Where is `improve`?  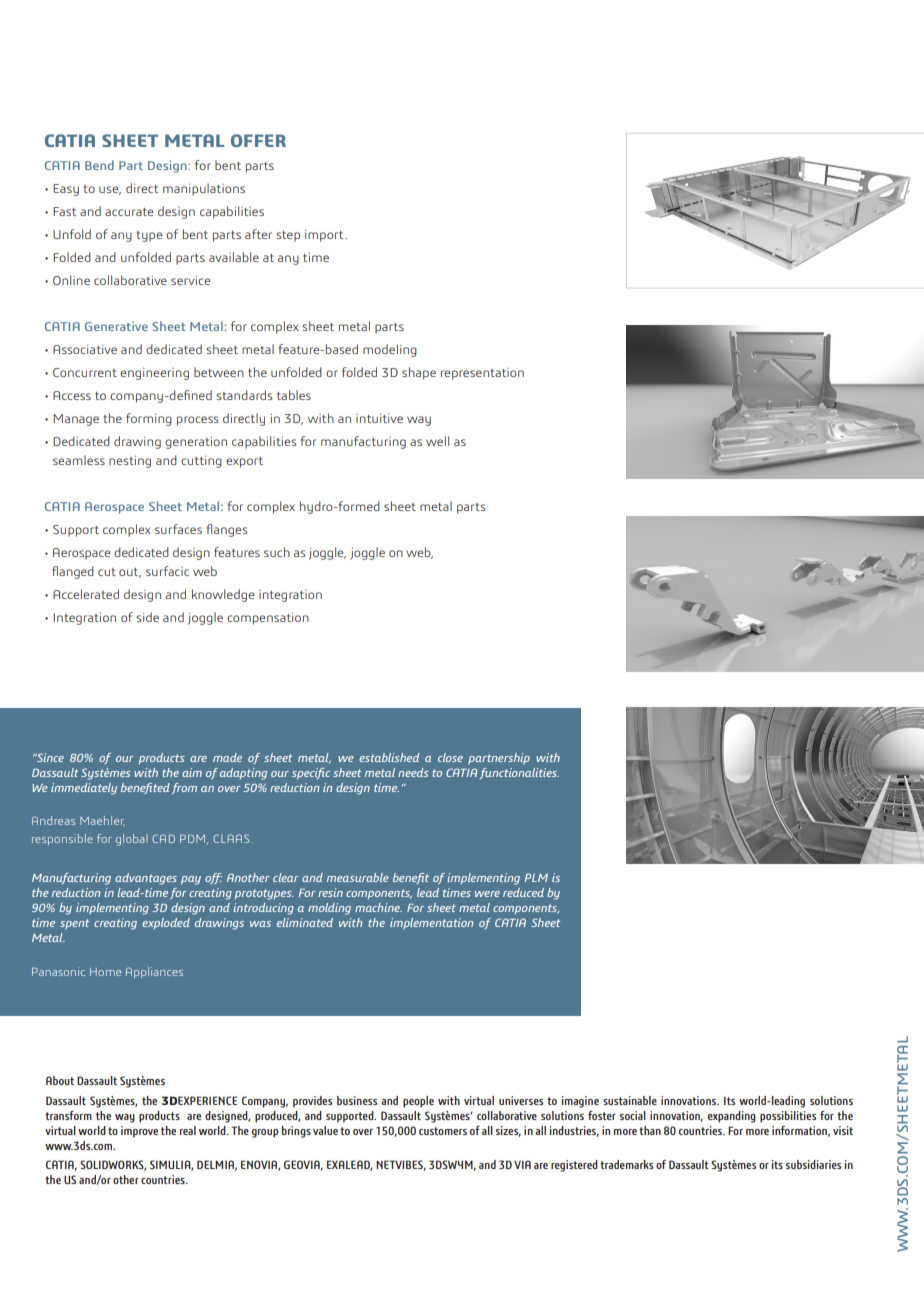
improve is located at coordinates (139, 1132).
